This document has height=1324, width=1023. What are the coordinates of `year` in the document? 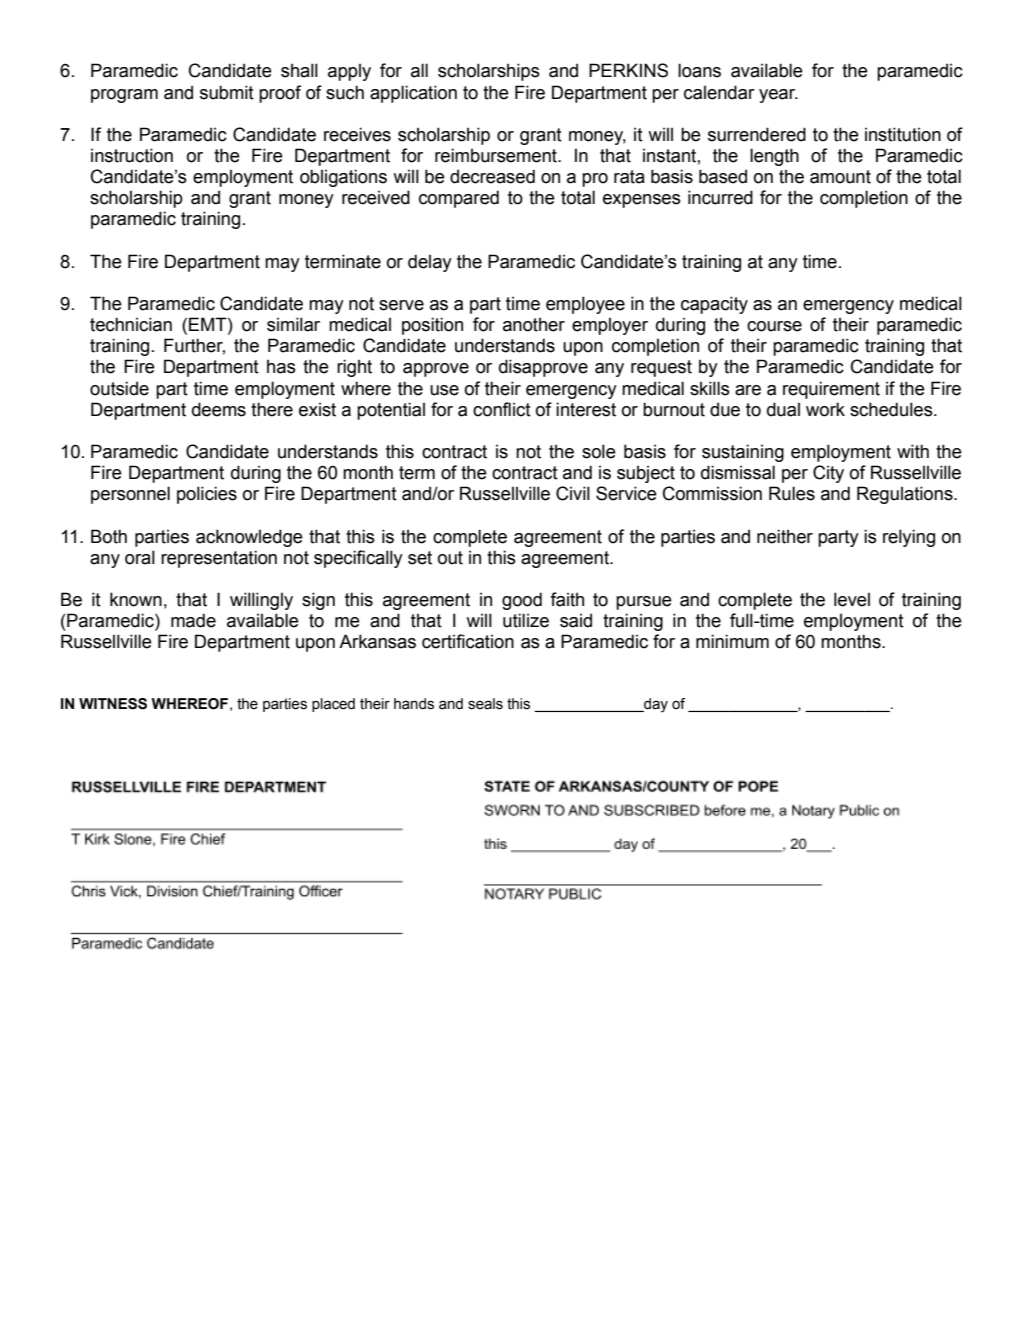 It's located at (778, 96).
